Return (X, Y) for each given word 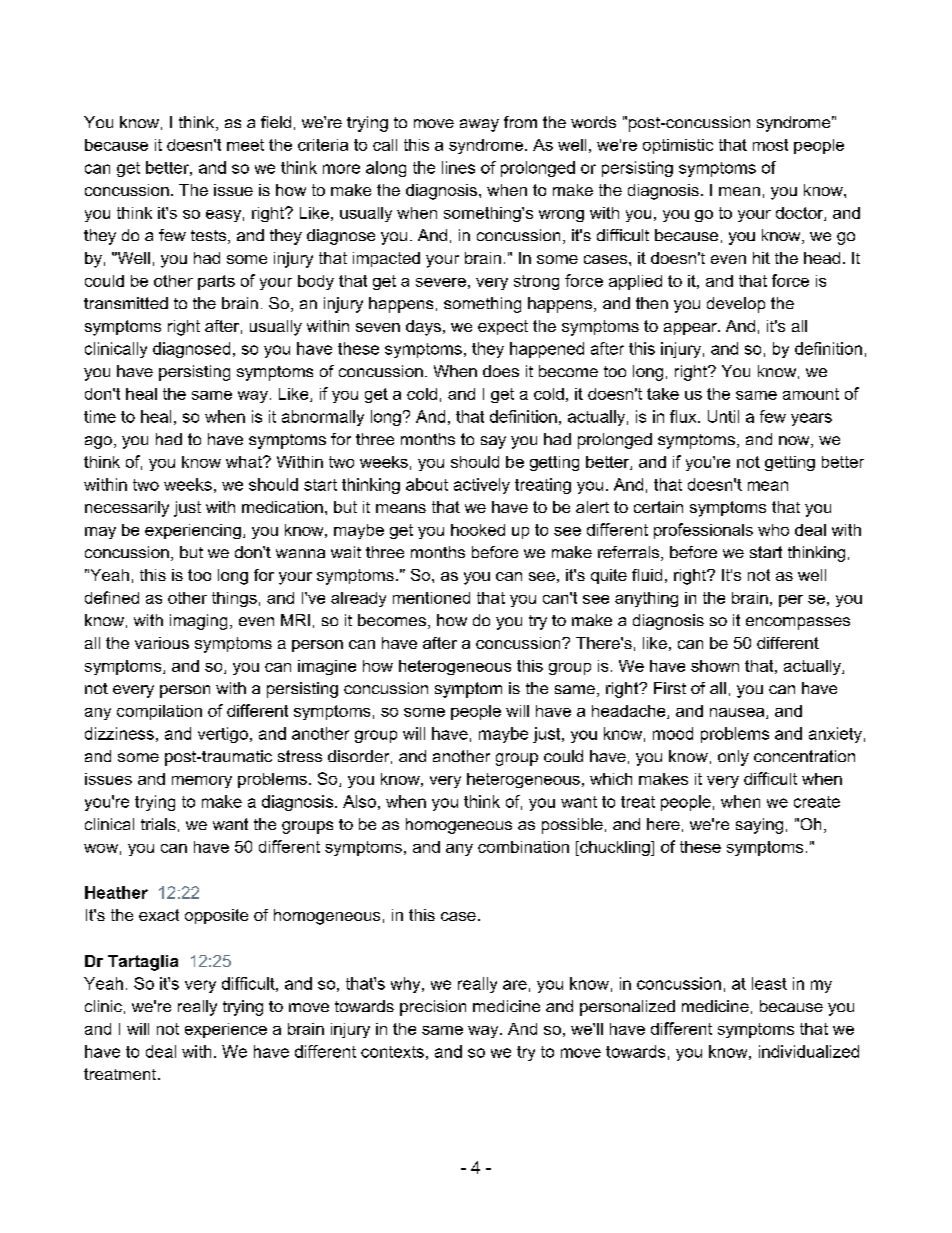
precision (433, 1008)
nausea (738, 713)
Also (359, 801)
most (770, 145)
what (245, 462)
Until (723, 416)
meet (245, 145)
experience (226, 1030)
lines (458, 167)
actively (482, 486)
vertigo (223, 735)
